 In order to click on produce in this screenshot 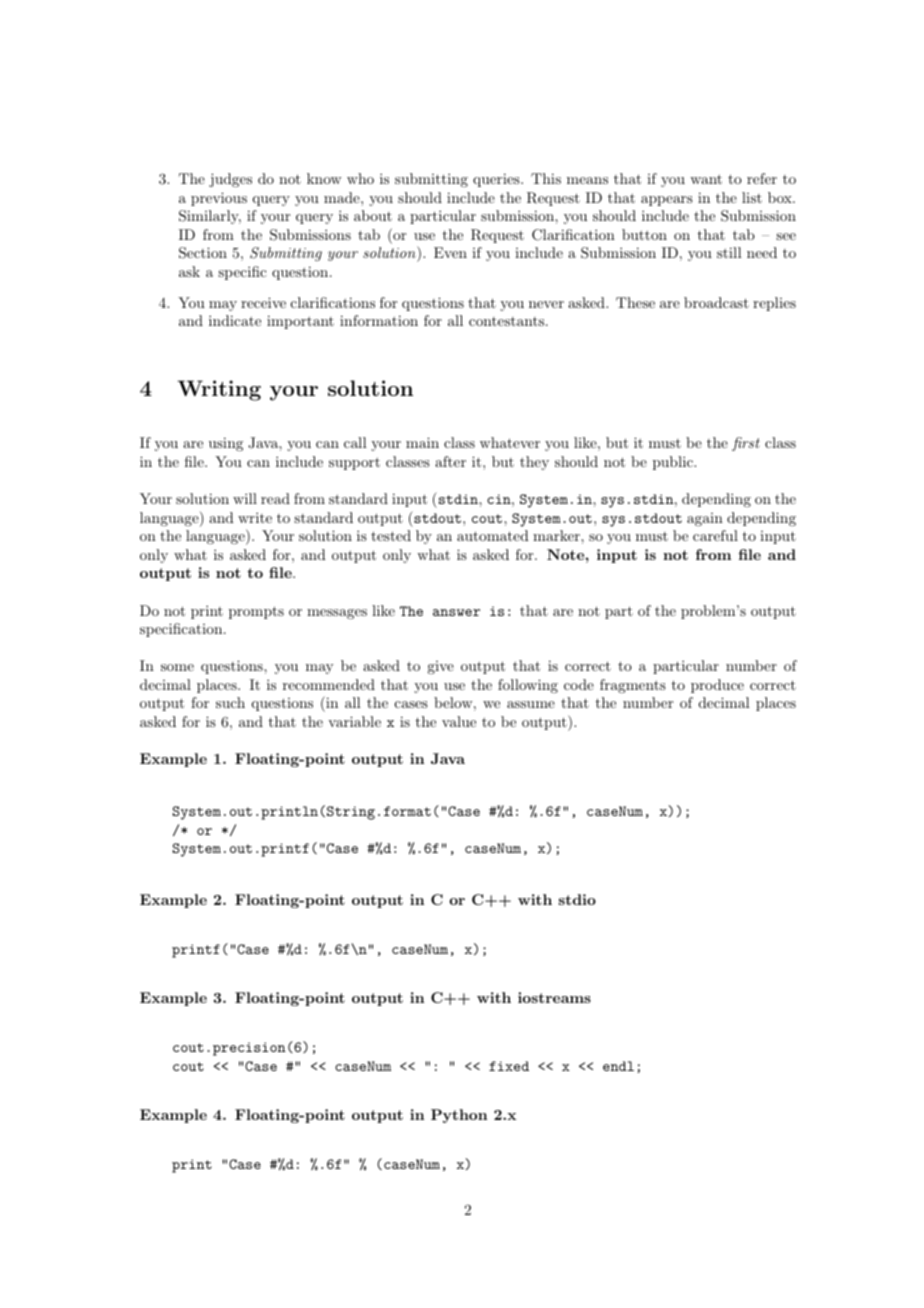, I will do `click(717, 686)`.
